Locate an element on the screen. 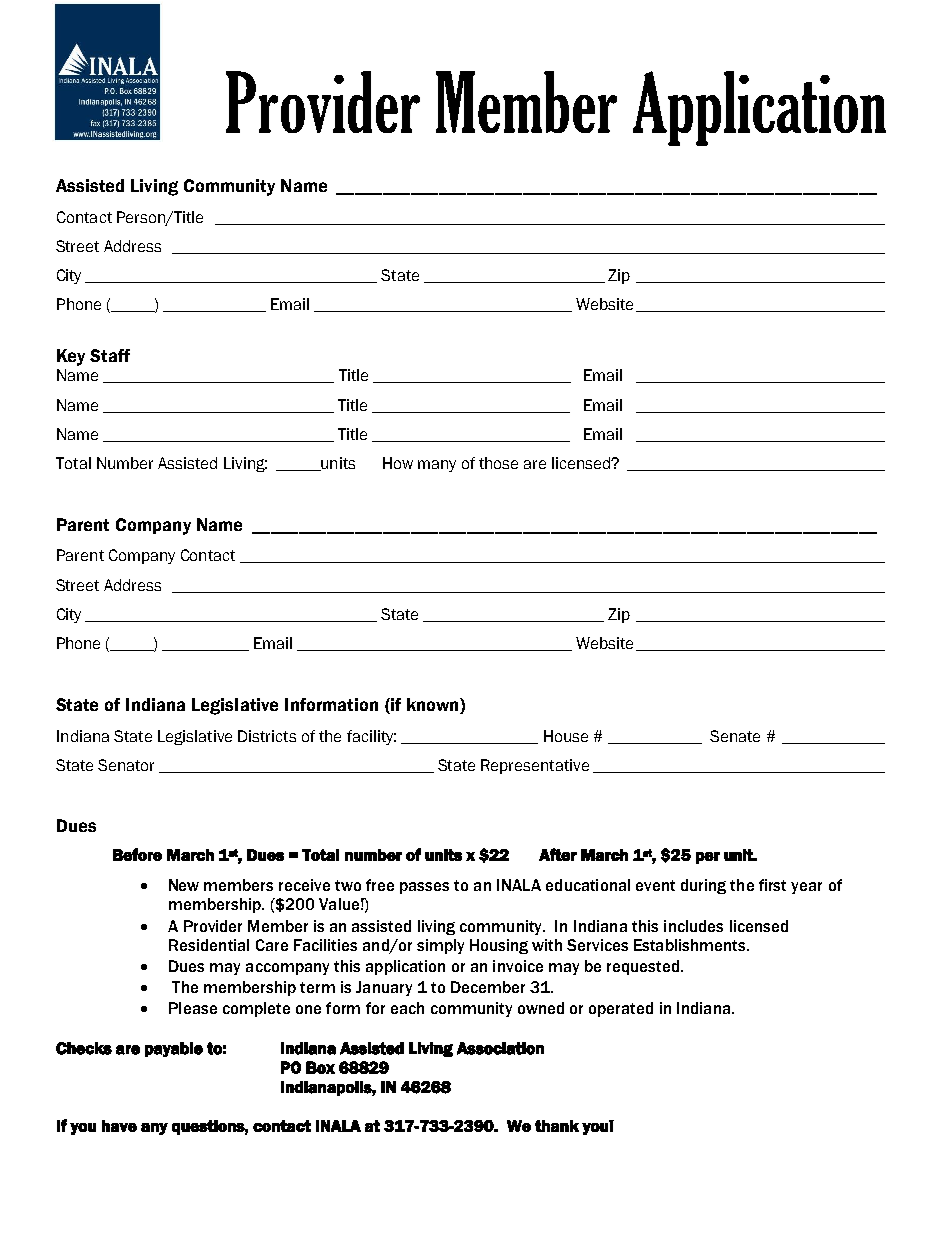 Image resolution: width=952 pixels, height=1233 pixels. Senator is located at coordinates (126, 765).
